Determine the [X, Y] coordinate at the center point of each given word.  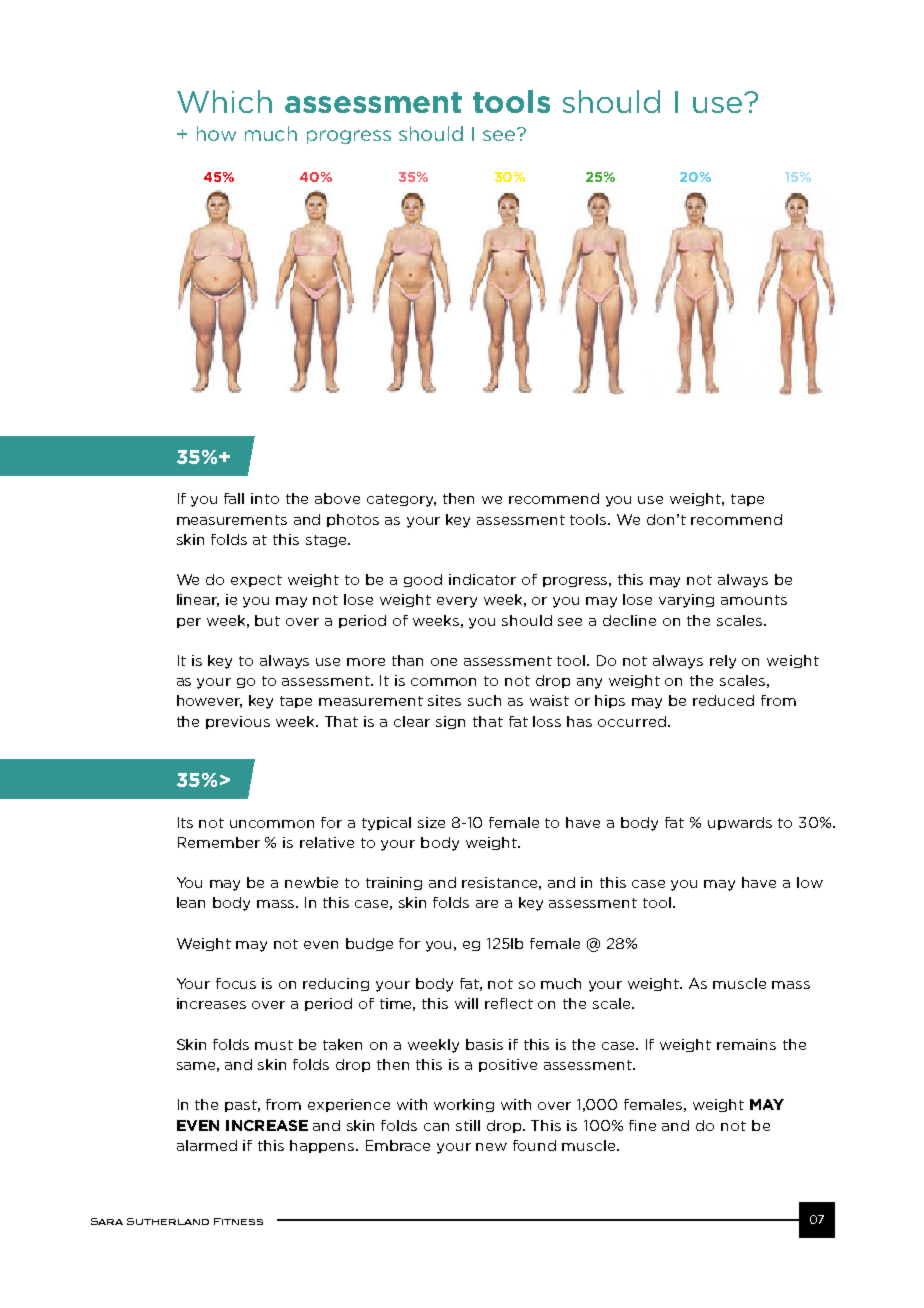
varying [686, 601]
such [484, 700]
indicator [482, 579]
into [265, 498]
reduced [723, 700]
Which [224, 101]
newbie [311, 882]
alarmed [207, 1145]
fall [234, 498]
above [337, 498]
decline [629, 620]
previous [238, 722]
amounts [754, 600]
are [487, 904]
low [810, 882]
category [401, 500]
